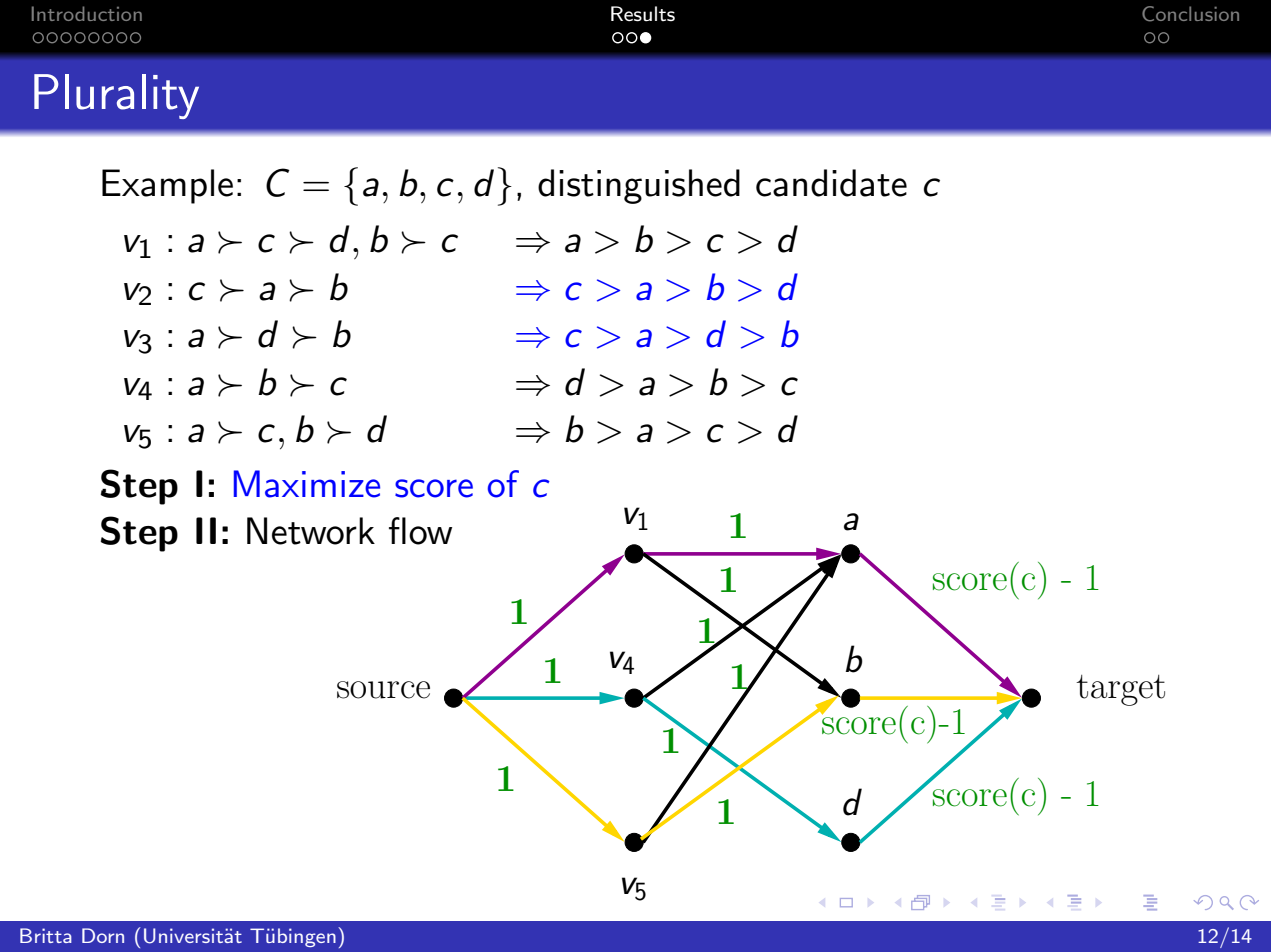  Describe the element at coordinates (643, 14) in the screenshot. I see `Results` at that location.
